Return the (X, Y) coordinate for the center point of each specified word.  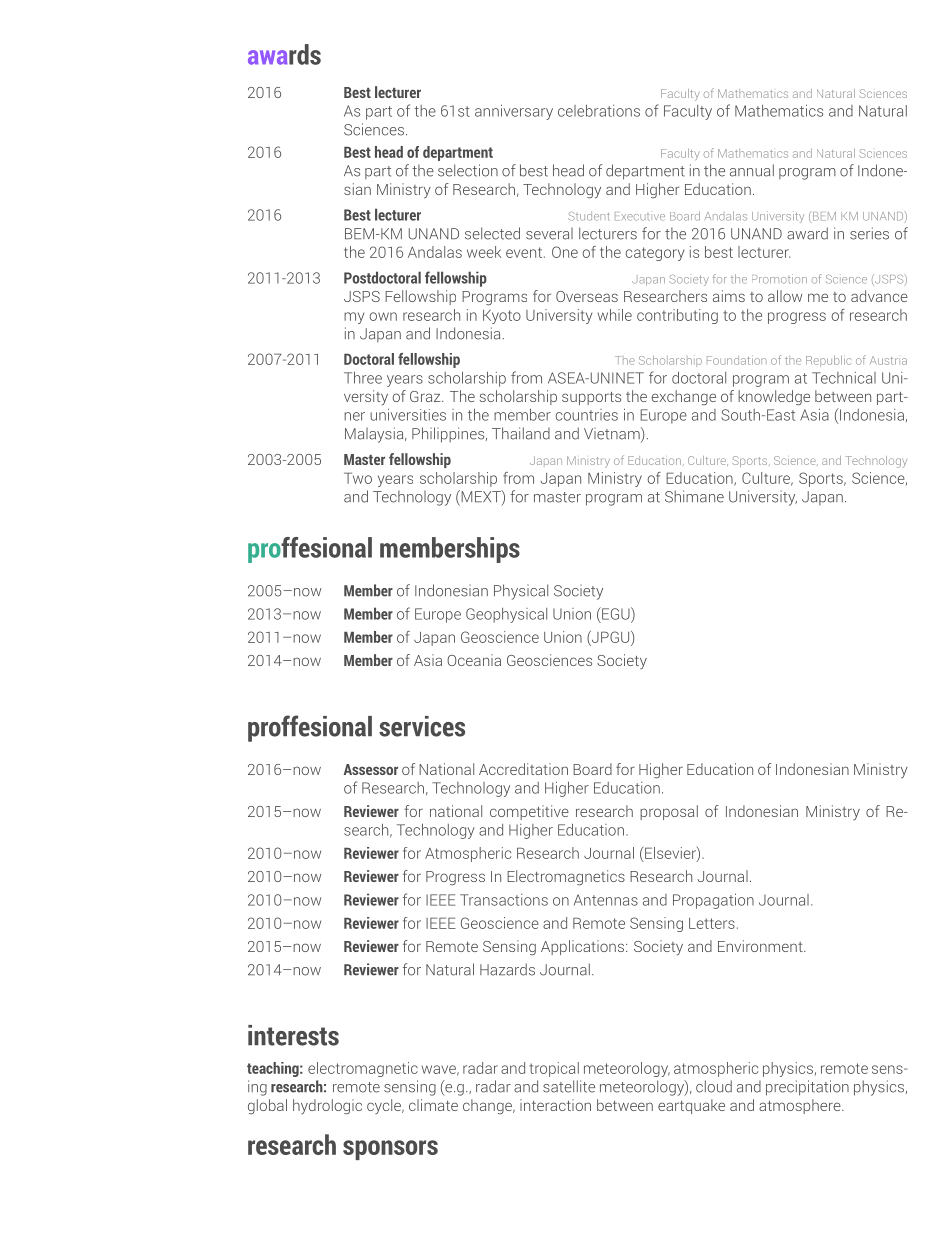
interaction (555, 1105)
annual (752, 170)
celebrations (599, 111)
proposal (669, 812)
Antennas (606, 900)
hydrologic (327, 1107)
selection (468, 170)
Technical (844, 378)
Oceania (474, 660)
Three (363, 378)
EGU (616, 613)
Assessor (371, 769)
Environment (761, 946)
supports (591, 398)
